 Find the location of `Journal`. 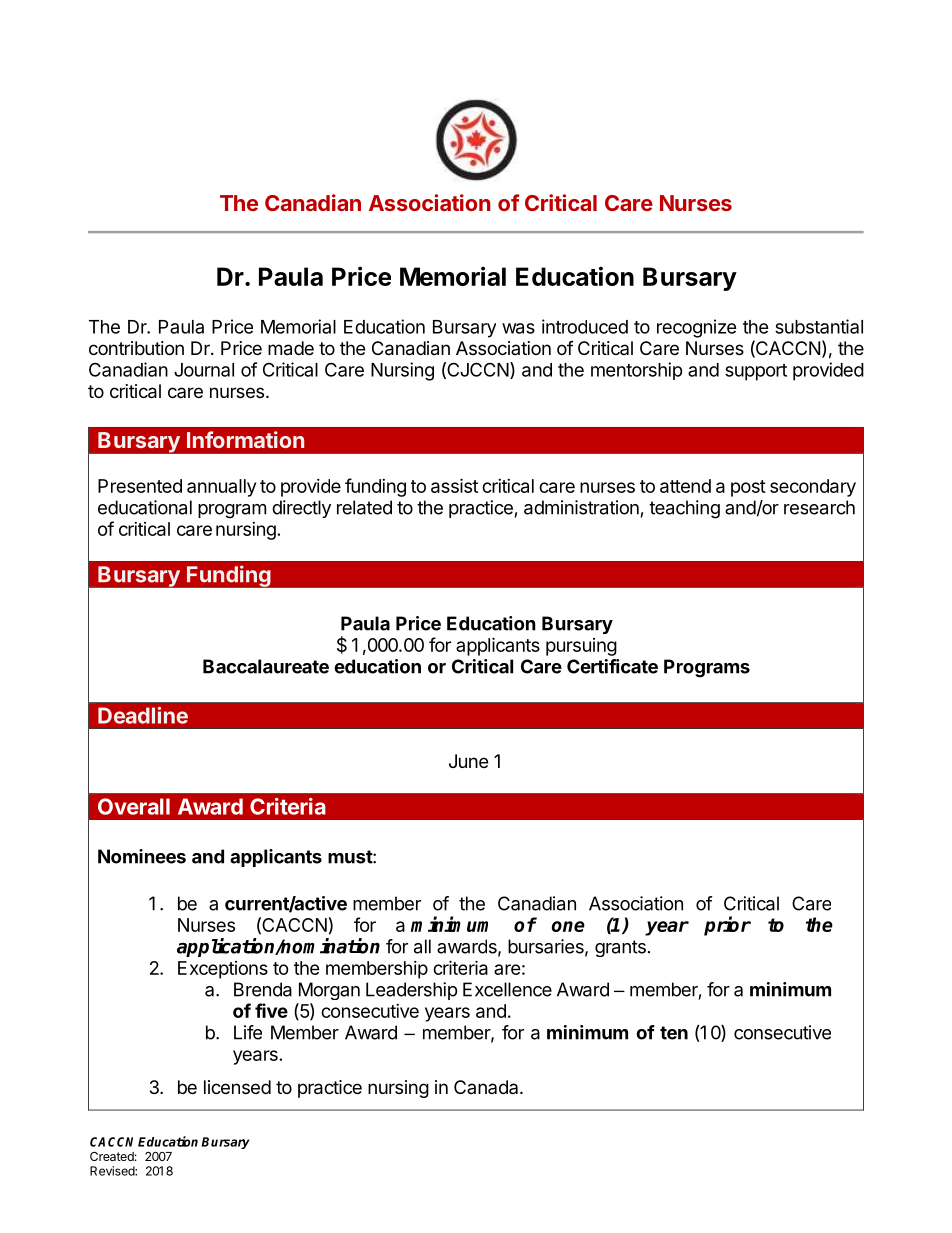

Journal is located at coordinates (204, 370).
